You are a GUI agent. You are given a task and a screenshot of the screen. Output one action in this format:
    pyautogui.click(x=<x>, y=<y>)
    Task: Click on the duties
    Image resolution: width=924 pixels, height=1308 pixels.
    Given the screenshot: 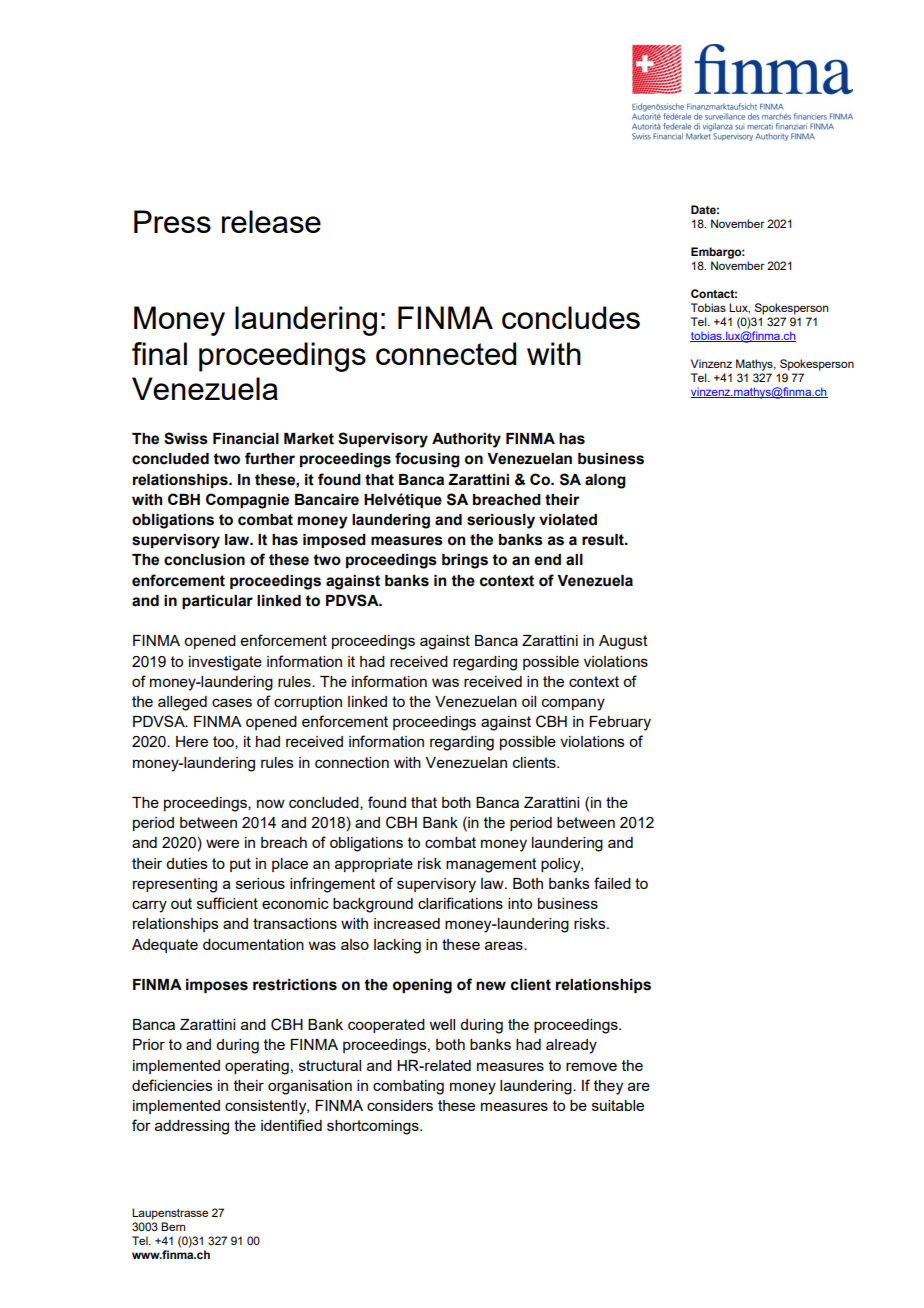 What is the action you would take?
    pyautogui.click(x=187, y=863)
